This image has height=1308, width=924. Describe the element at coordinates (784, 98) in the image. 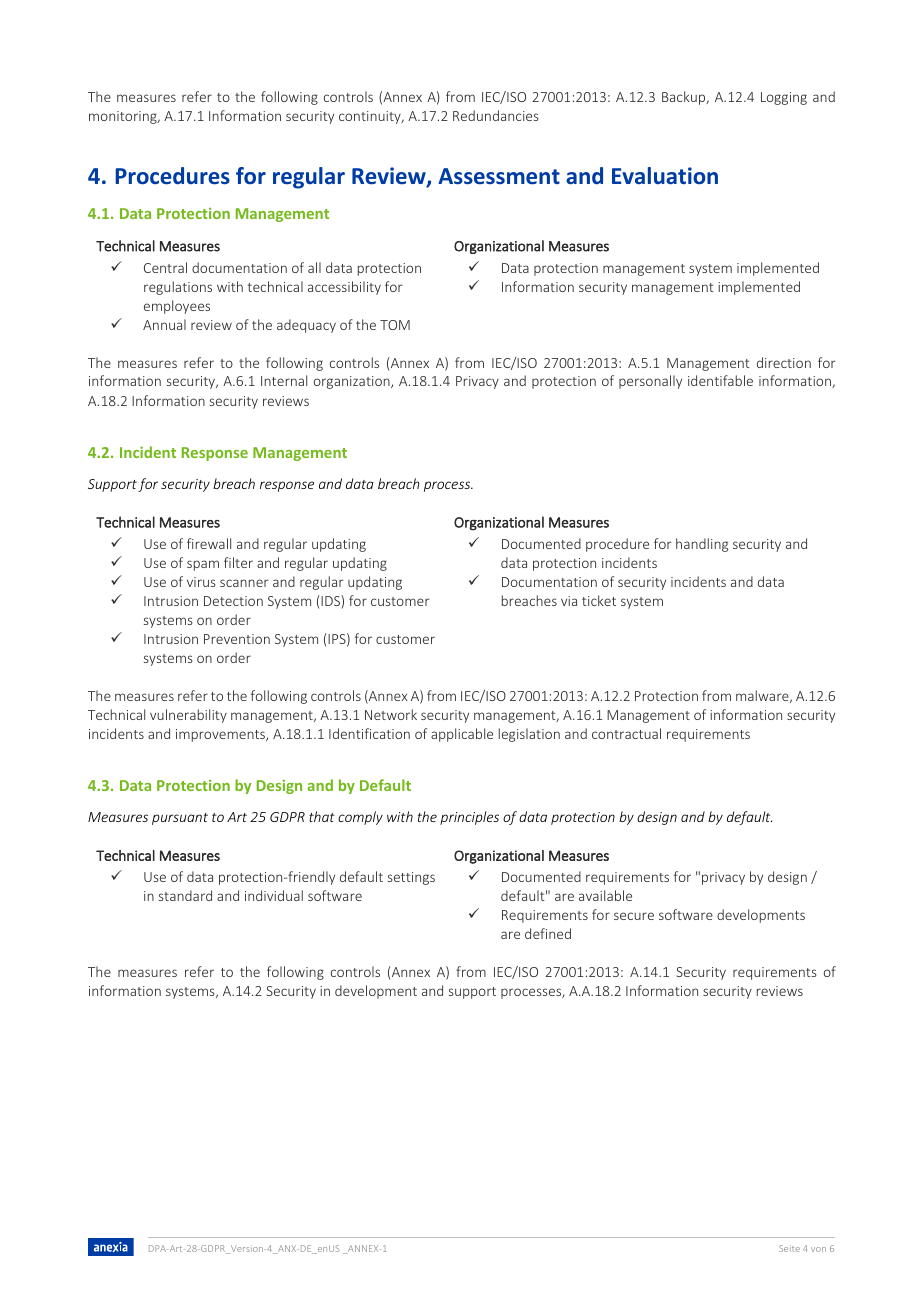

I see `Logging` at that location.
